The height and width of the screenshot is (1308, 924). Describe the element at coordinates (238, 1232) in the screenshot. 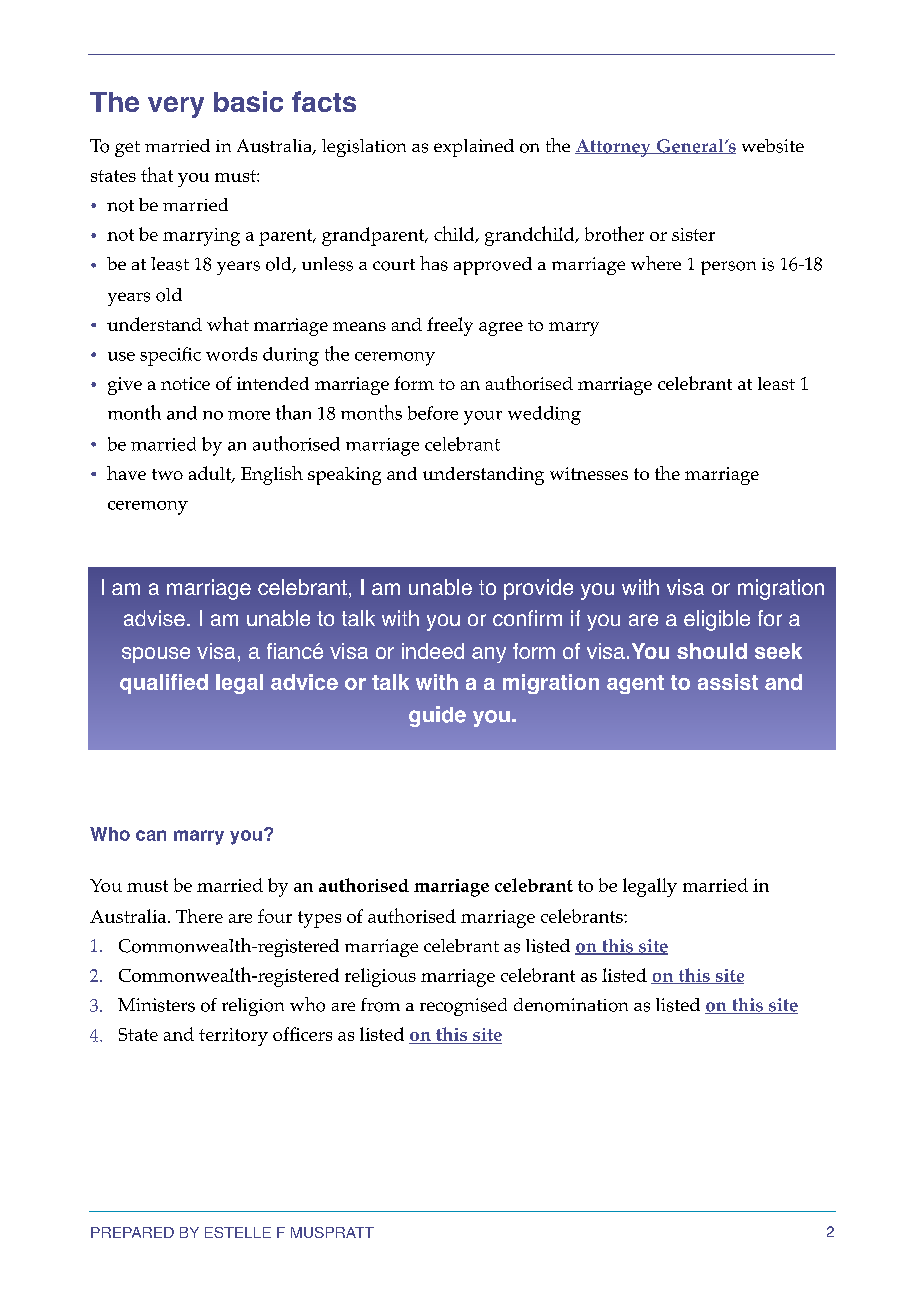

I see `ESTELLE` at that location.
